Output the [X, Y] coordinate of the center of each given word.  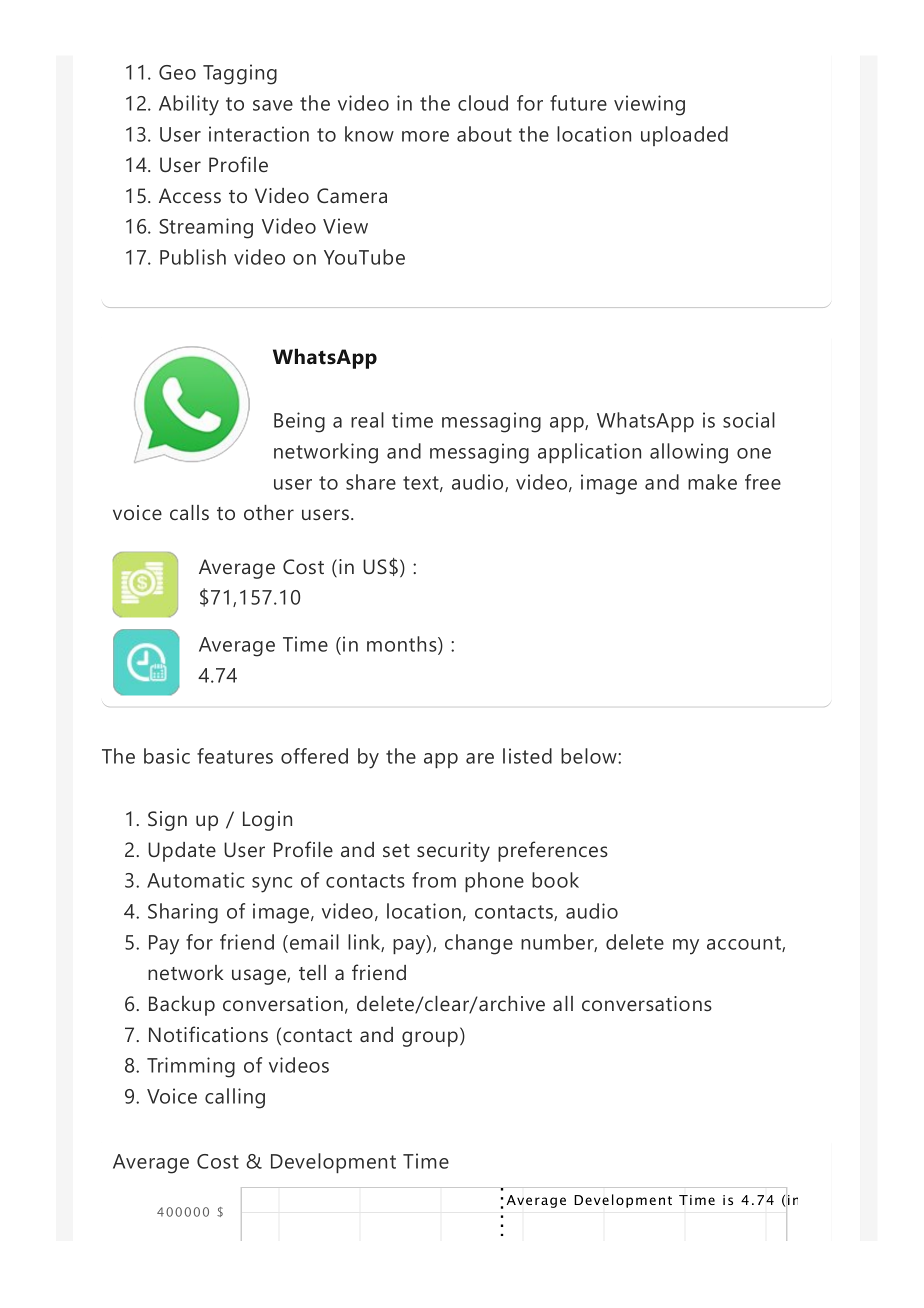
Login [267, 821]
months [403, 645]
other [269, 512]
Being [299, 422]
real [367, 420]
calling [235, 1098]
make [712, 482]
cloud [483, 103]
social [749, 420]
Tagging [240, 74]
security [453, 852]
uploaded [684, 136]
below [590, 756]
